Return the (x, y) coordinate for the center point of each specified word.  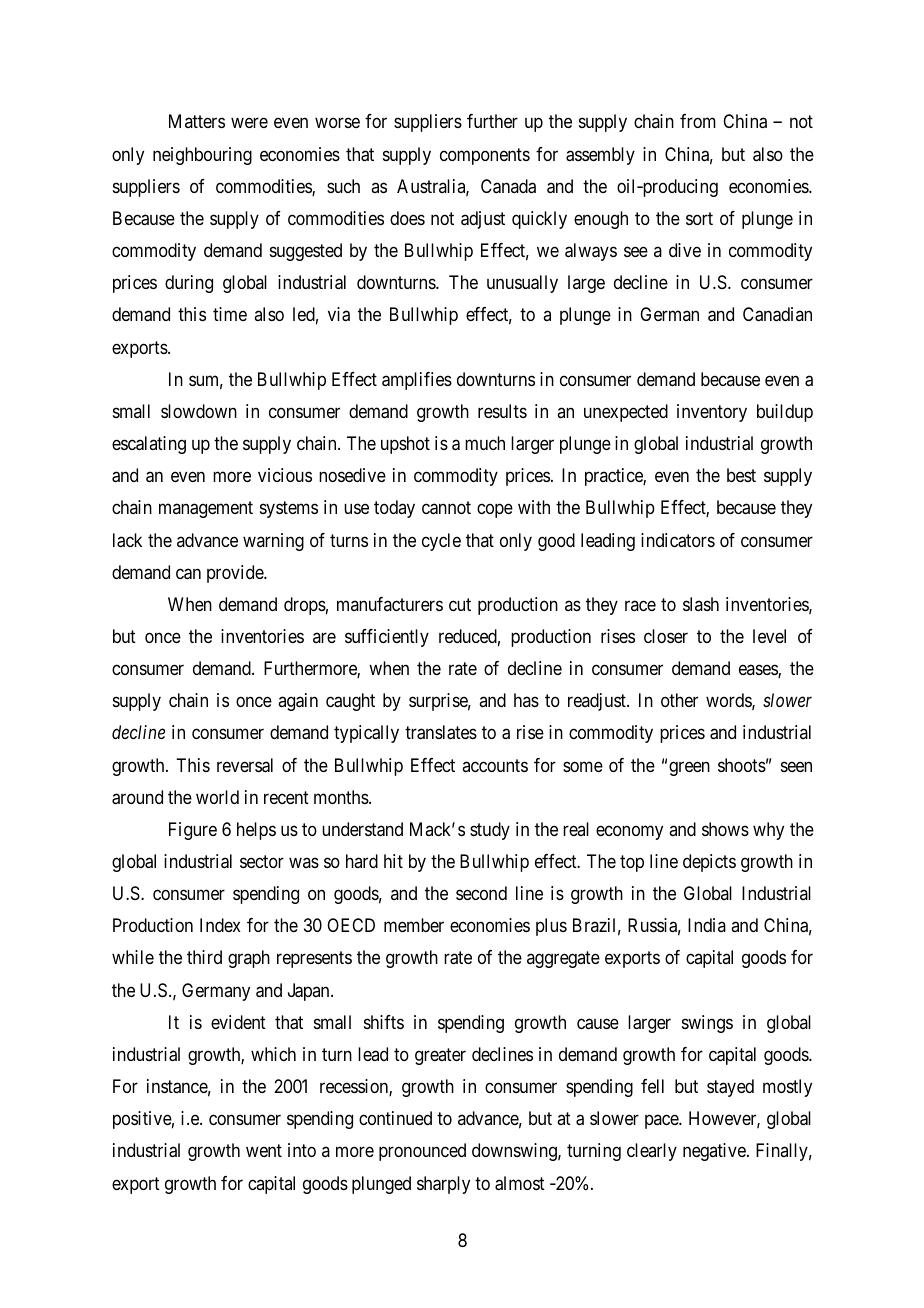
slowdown (199, 411)
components (485, 156)
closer (666, 636)
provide (236, 574)
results (502, 411)
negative (715, 1152)
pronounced (422, 1152)
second (481, 893)
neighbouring (202, 156)
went (264, 1151)
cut (460, 604)
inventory (712, 413)
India (707, 925)
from (698, 121)
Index (220, 925)
